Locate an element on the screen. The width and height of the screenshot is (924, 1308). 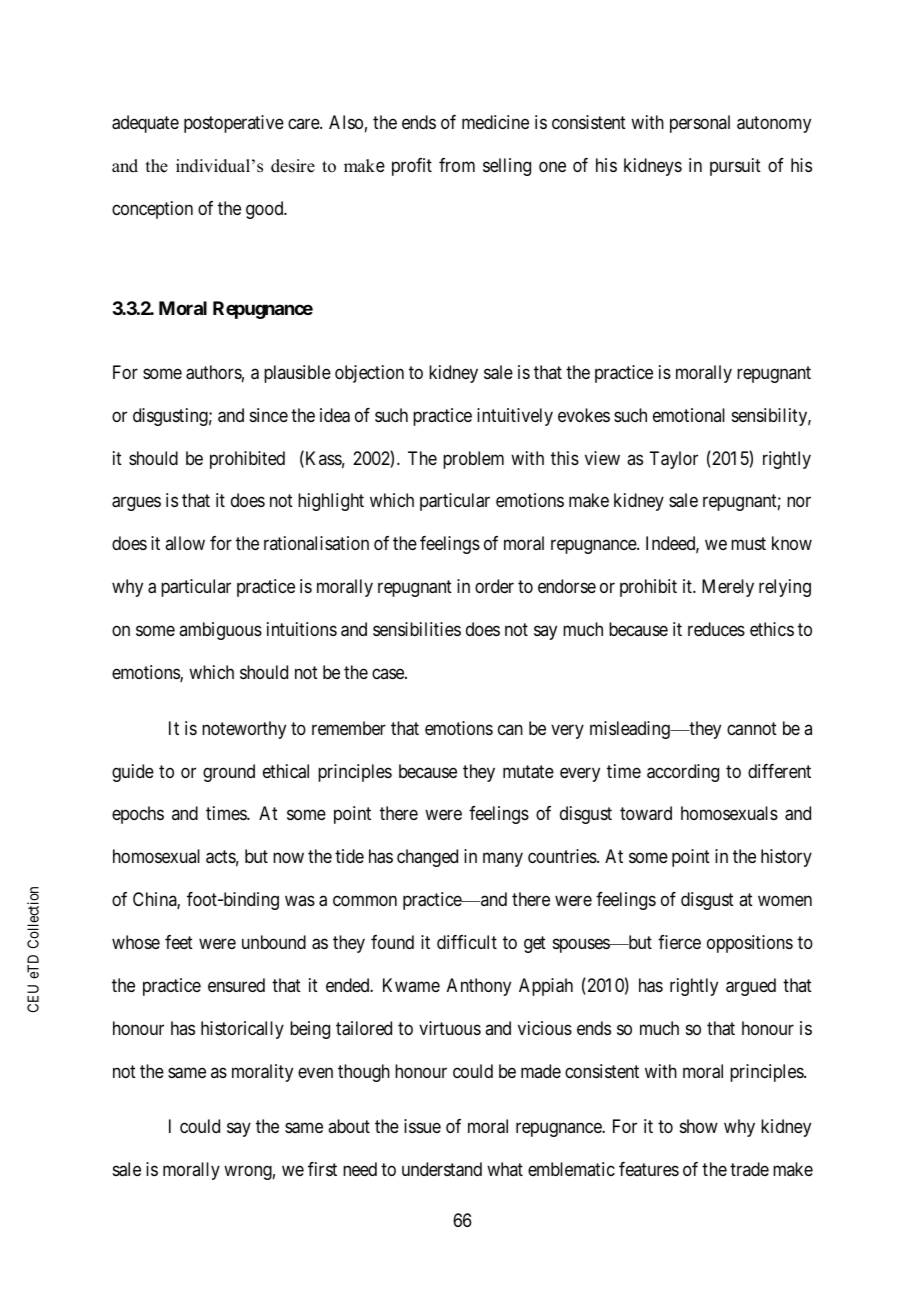
according is located at coordinates (683, 773).
